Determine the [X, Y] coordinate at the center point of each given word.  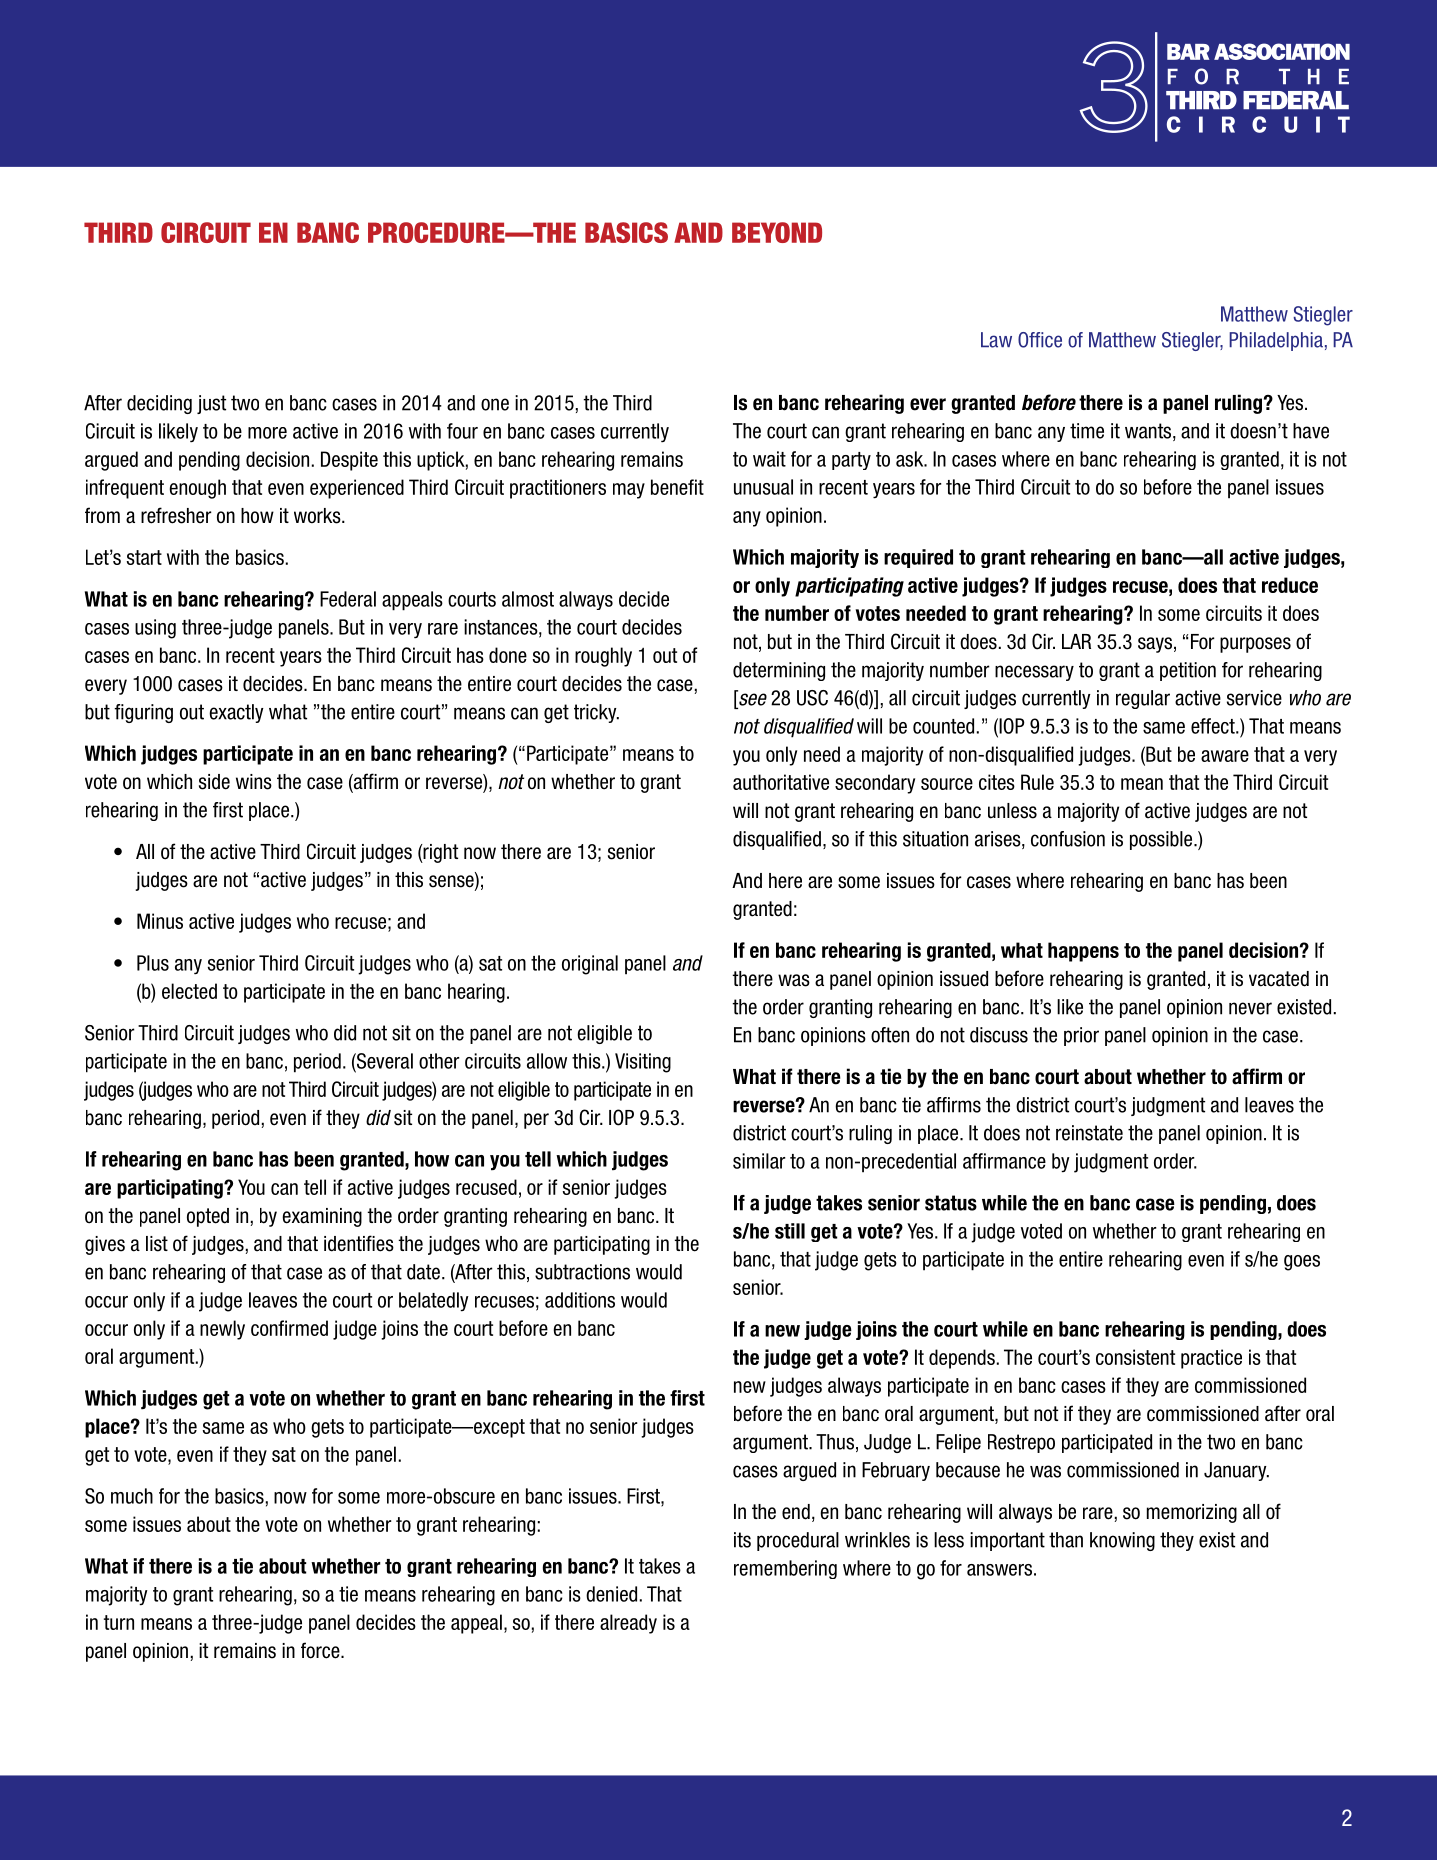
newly [222, 1330]
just [211, 404]
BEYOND [777, 232]
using [155, 629]
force [321, 1650]
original [590, 965]
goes [1302, 1263]
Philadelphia [1276, 341]
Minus [160, 921]
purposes [1255, 645]
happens [1083, 952]
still [790, 1231]
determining [779, 671]
